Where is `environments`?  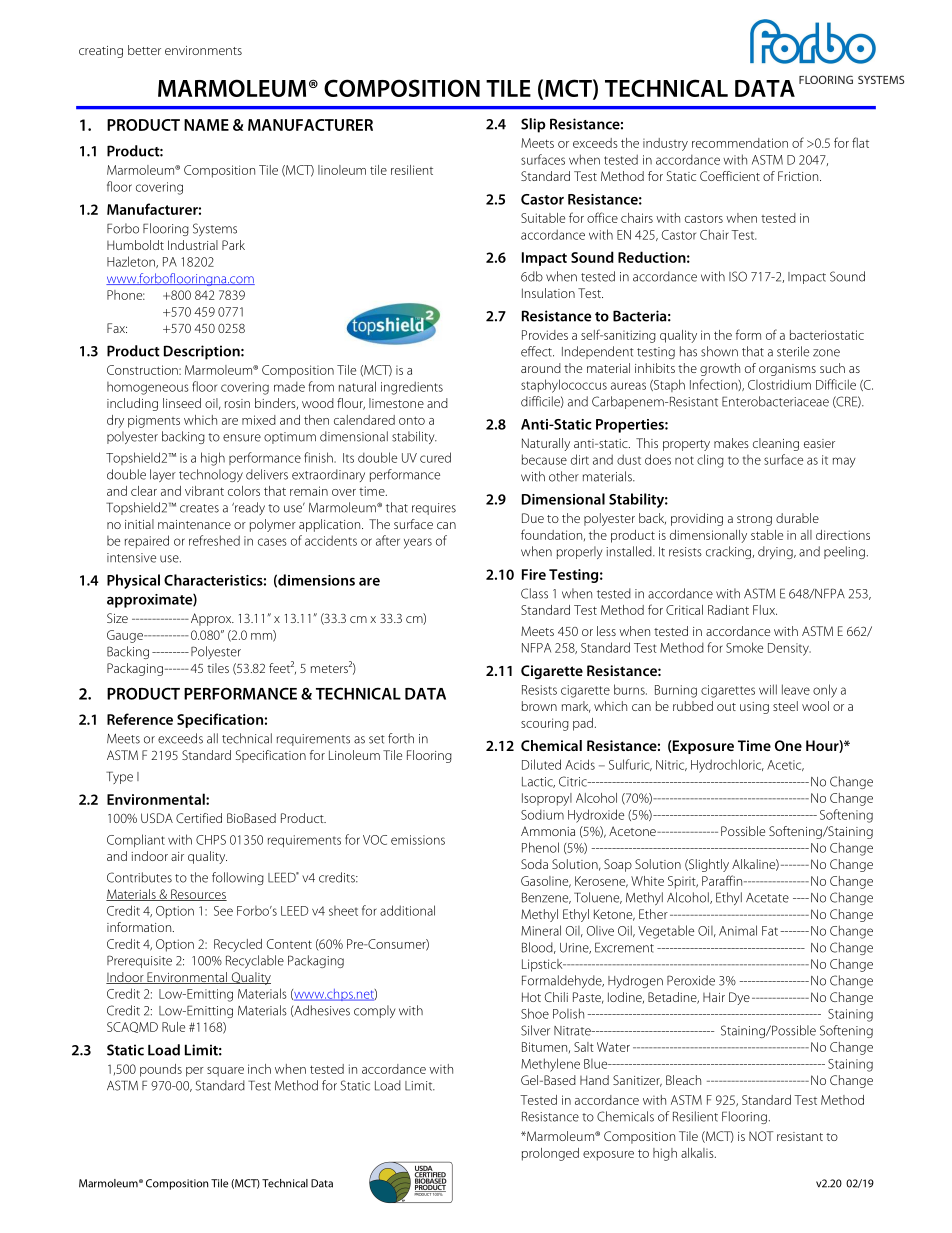 environments is located at coordinates (203, 50).
